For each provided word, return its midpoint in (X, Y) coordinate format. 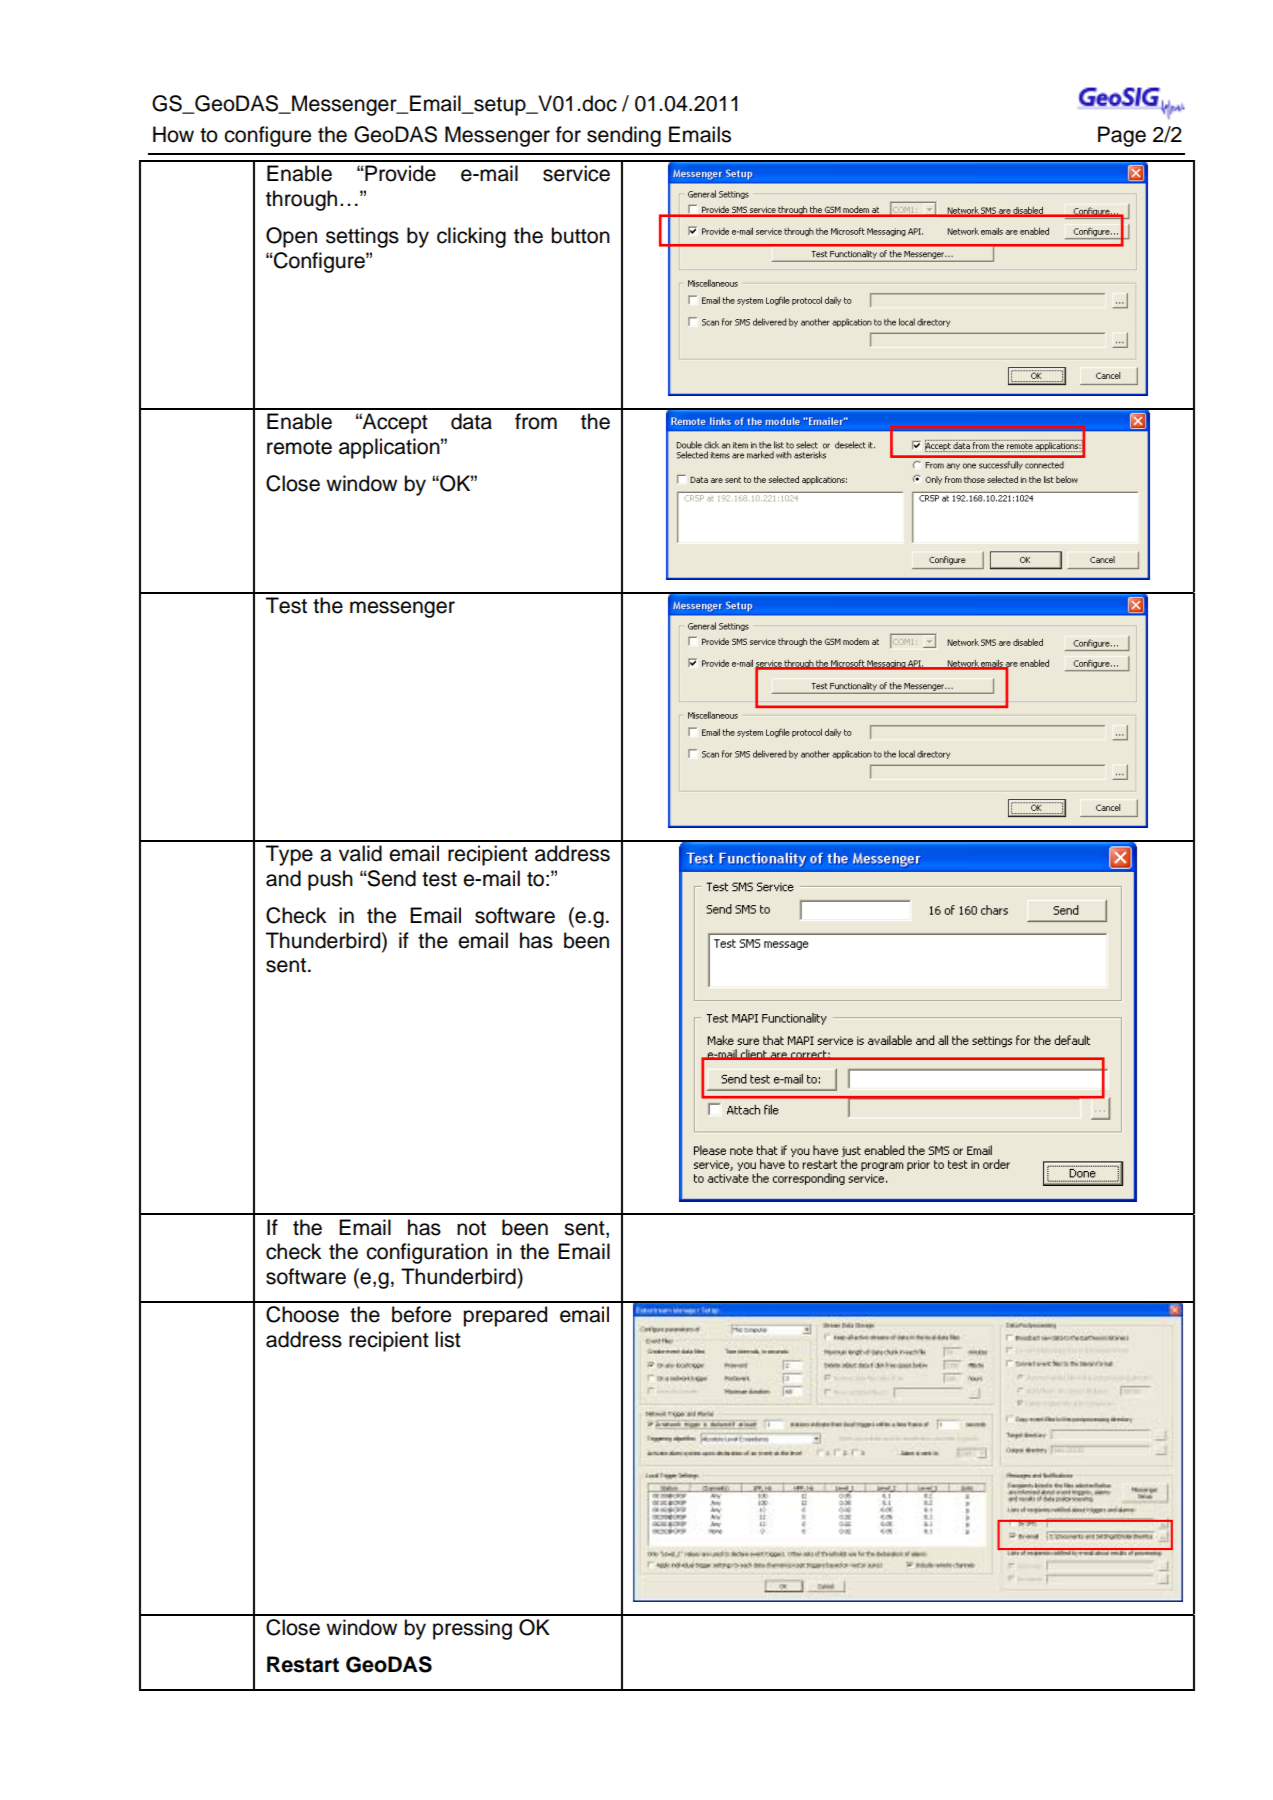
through (301, 200)
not (471, 1228)
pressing (472, 1629)
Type (289, 855)
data (471, 421)
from (536, 421)
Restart (303, 1664)
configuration (427, 1253)
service (576, 173)
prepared (505, 1316)
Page (1122, 136)
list (448, 1339)
